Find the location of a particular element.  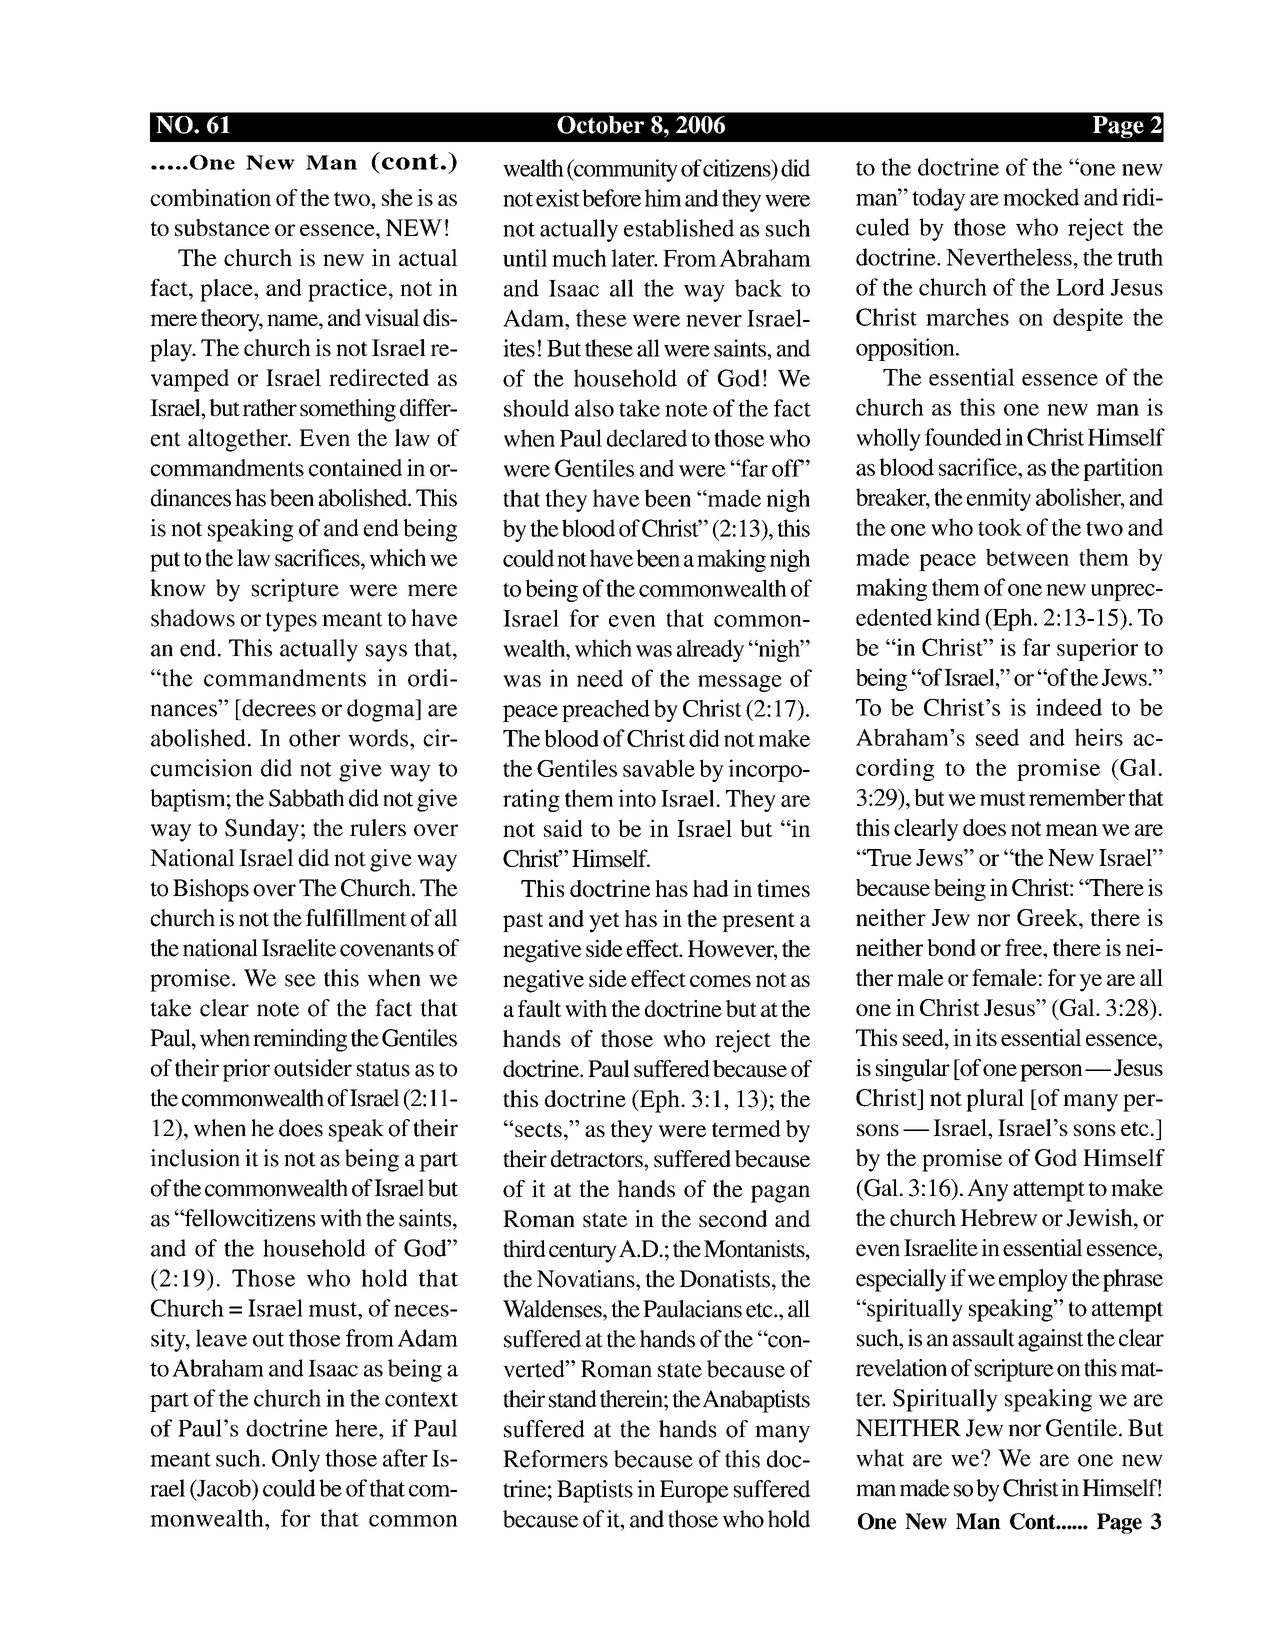

declared is located at coordinates (647, 438).
